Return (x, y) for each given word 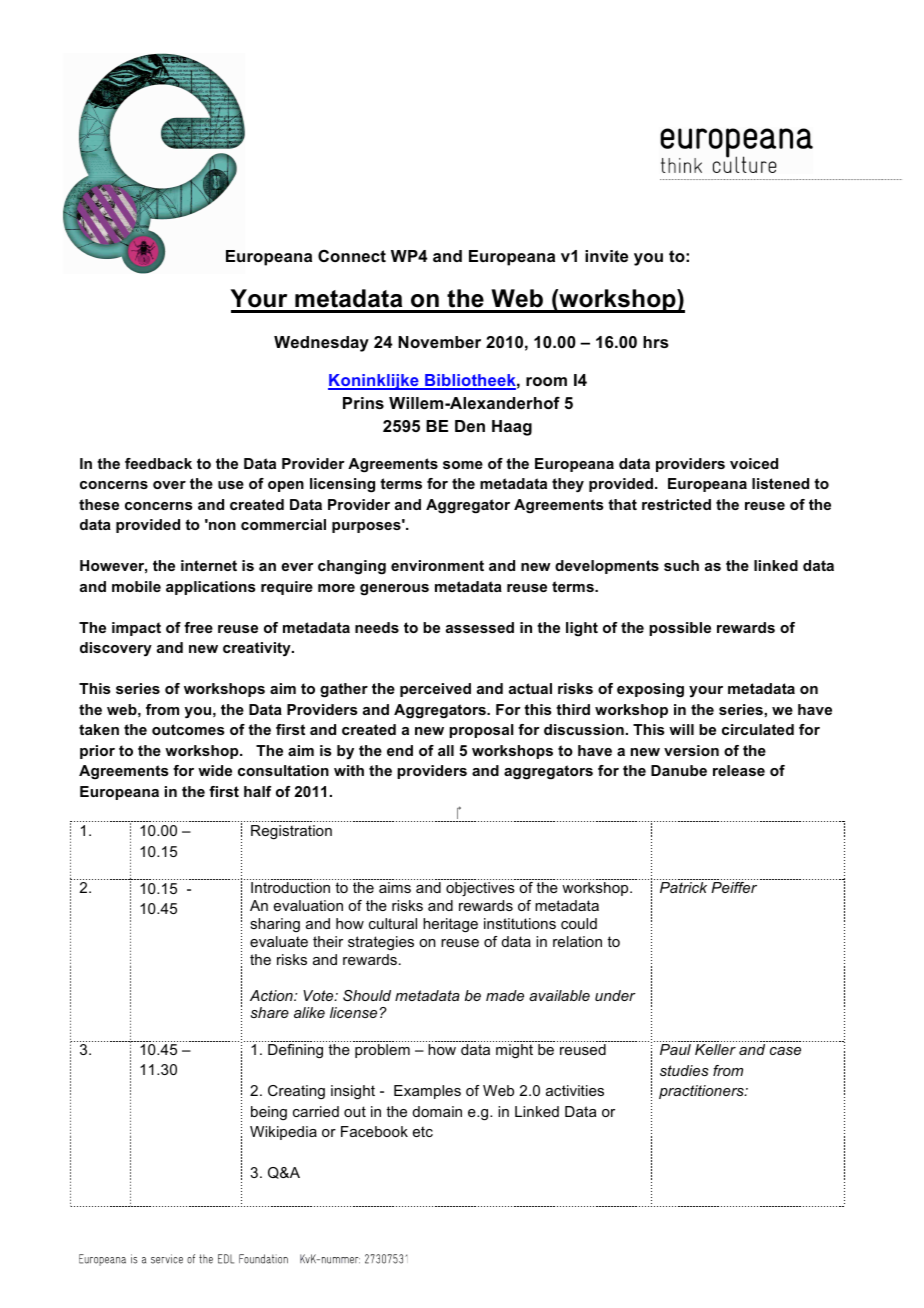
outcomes (188, 729)
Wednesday (321, 344)
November (439, 342)
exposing (650, 690)
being (269, 1113)
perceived (435, 690)
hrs (656, 342)
